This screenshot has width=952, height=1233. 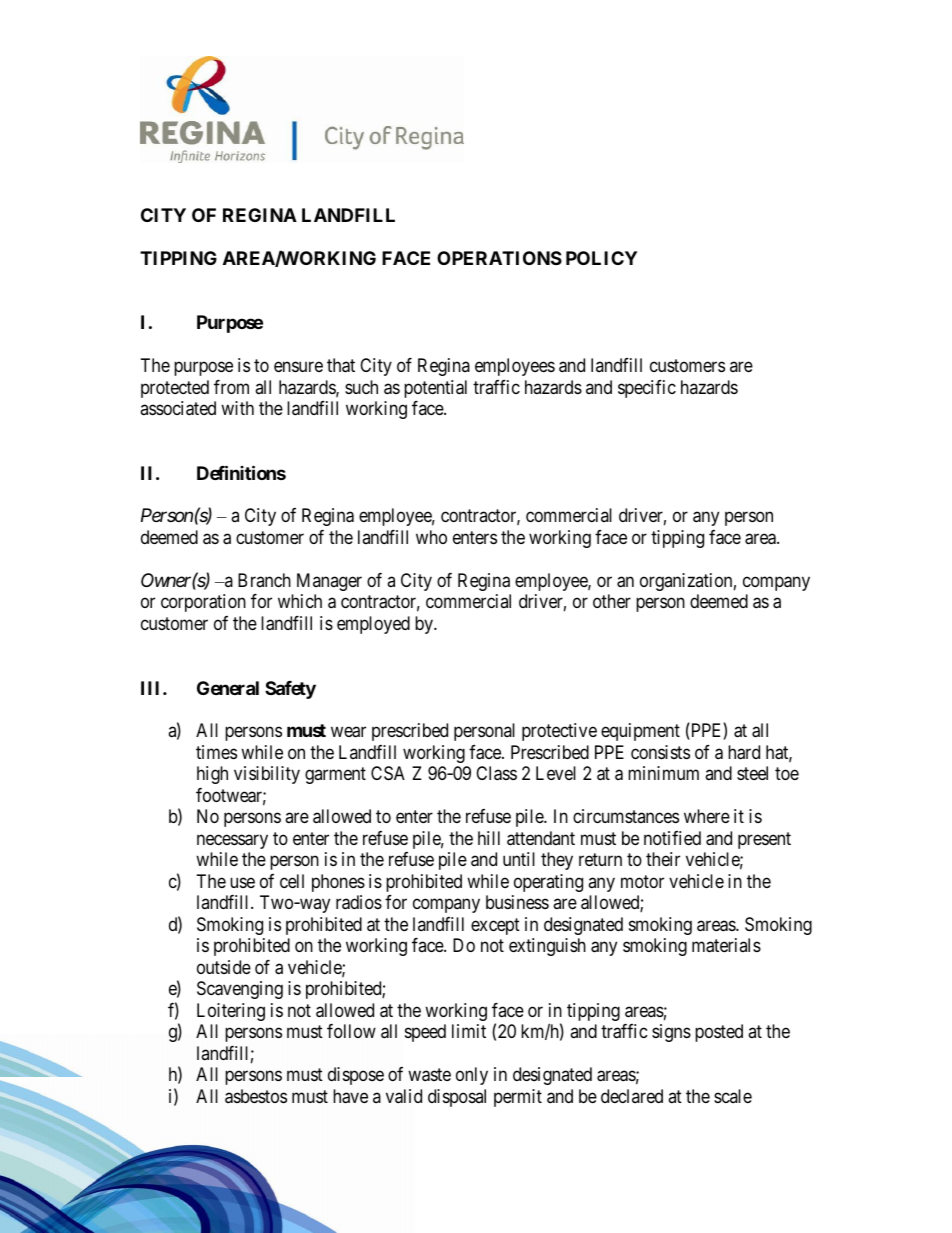 I want to click on ensure, so click(x=298, y=366).
